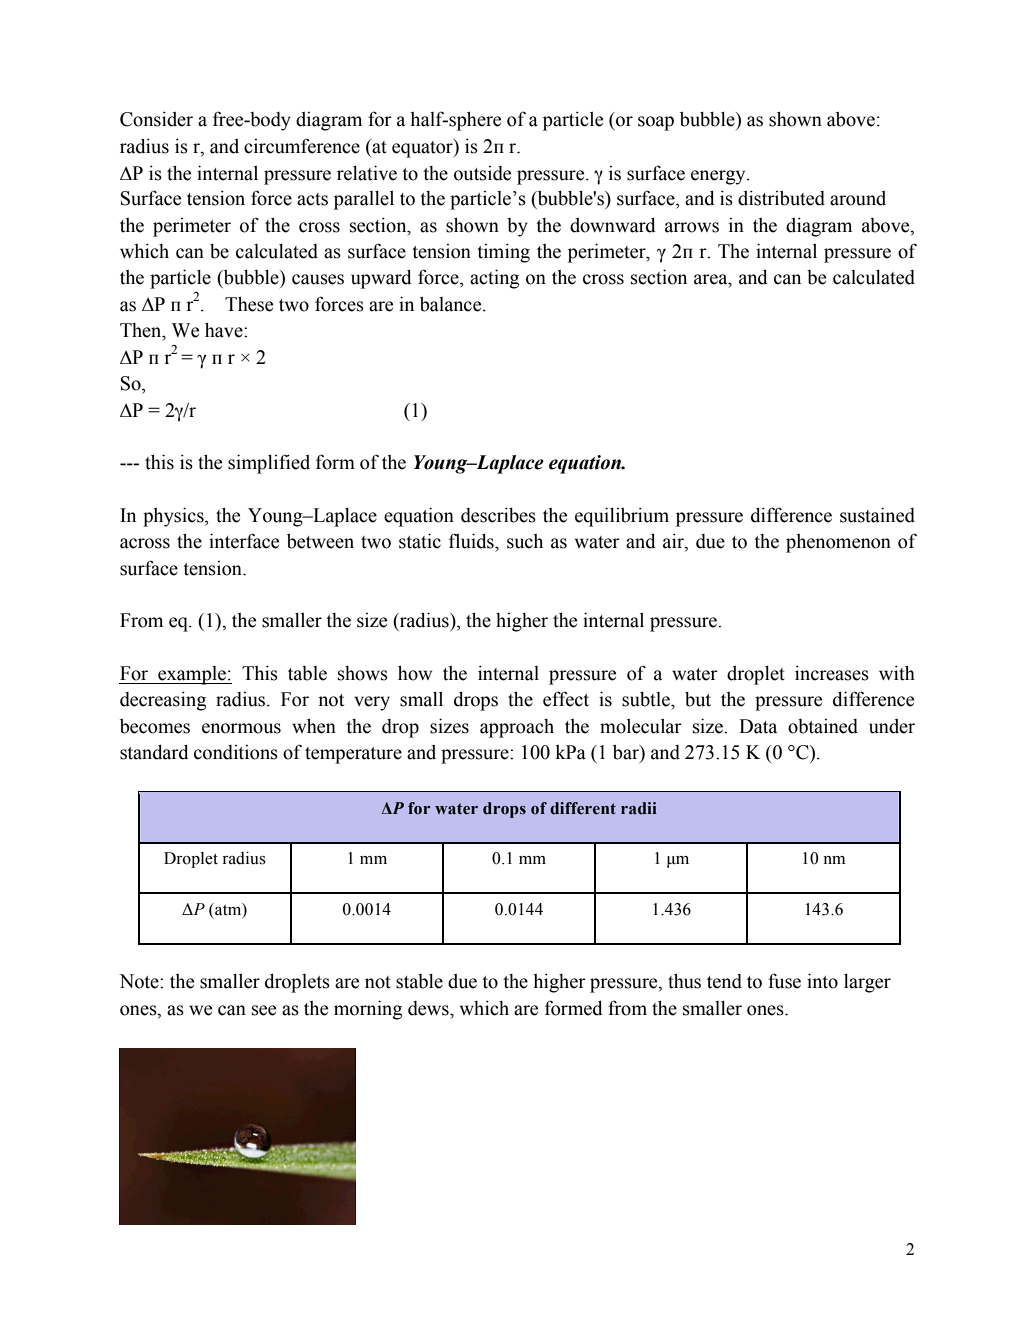 The height and width of the screenshot is (1339, 1035). What do you see at coordinates (482, 173) in the screenshot?
I see `outside` at bounding box center [482, 173].
